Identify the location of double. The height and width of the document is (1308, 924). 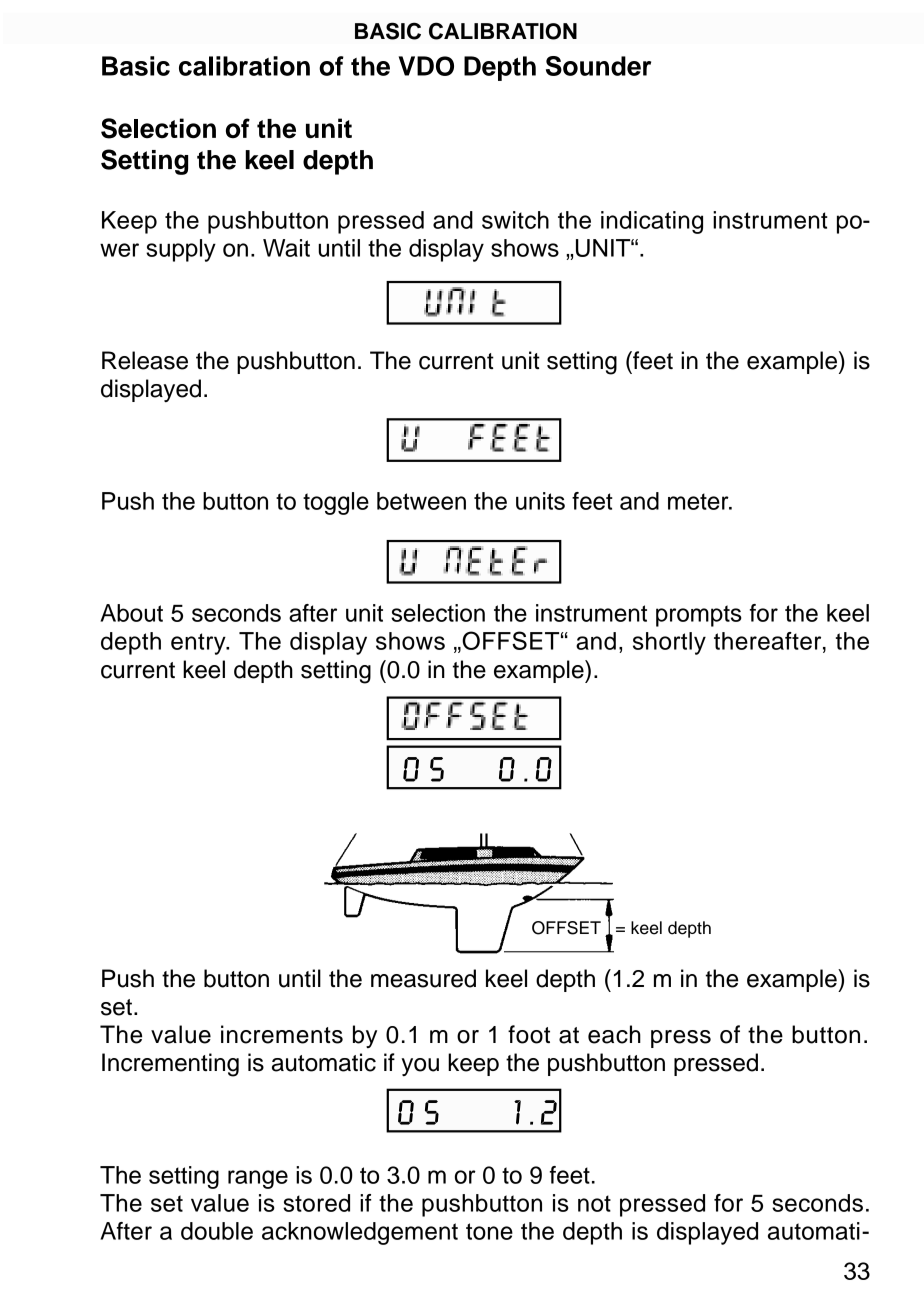
(217, 1231).
